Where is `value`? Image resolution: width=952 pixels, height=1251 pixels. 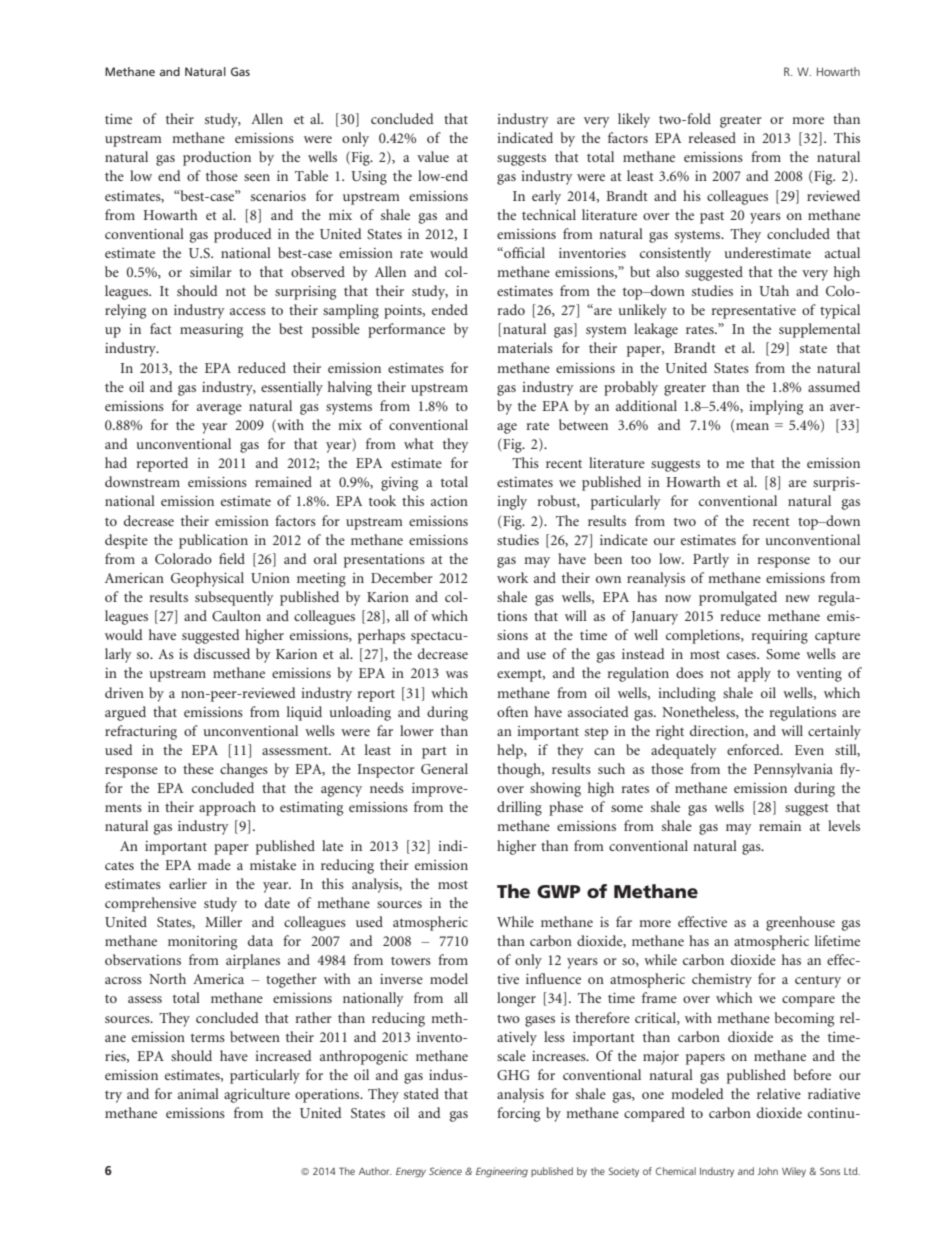 value is located at coordinates (433, 156).
